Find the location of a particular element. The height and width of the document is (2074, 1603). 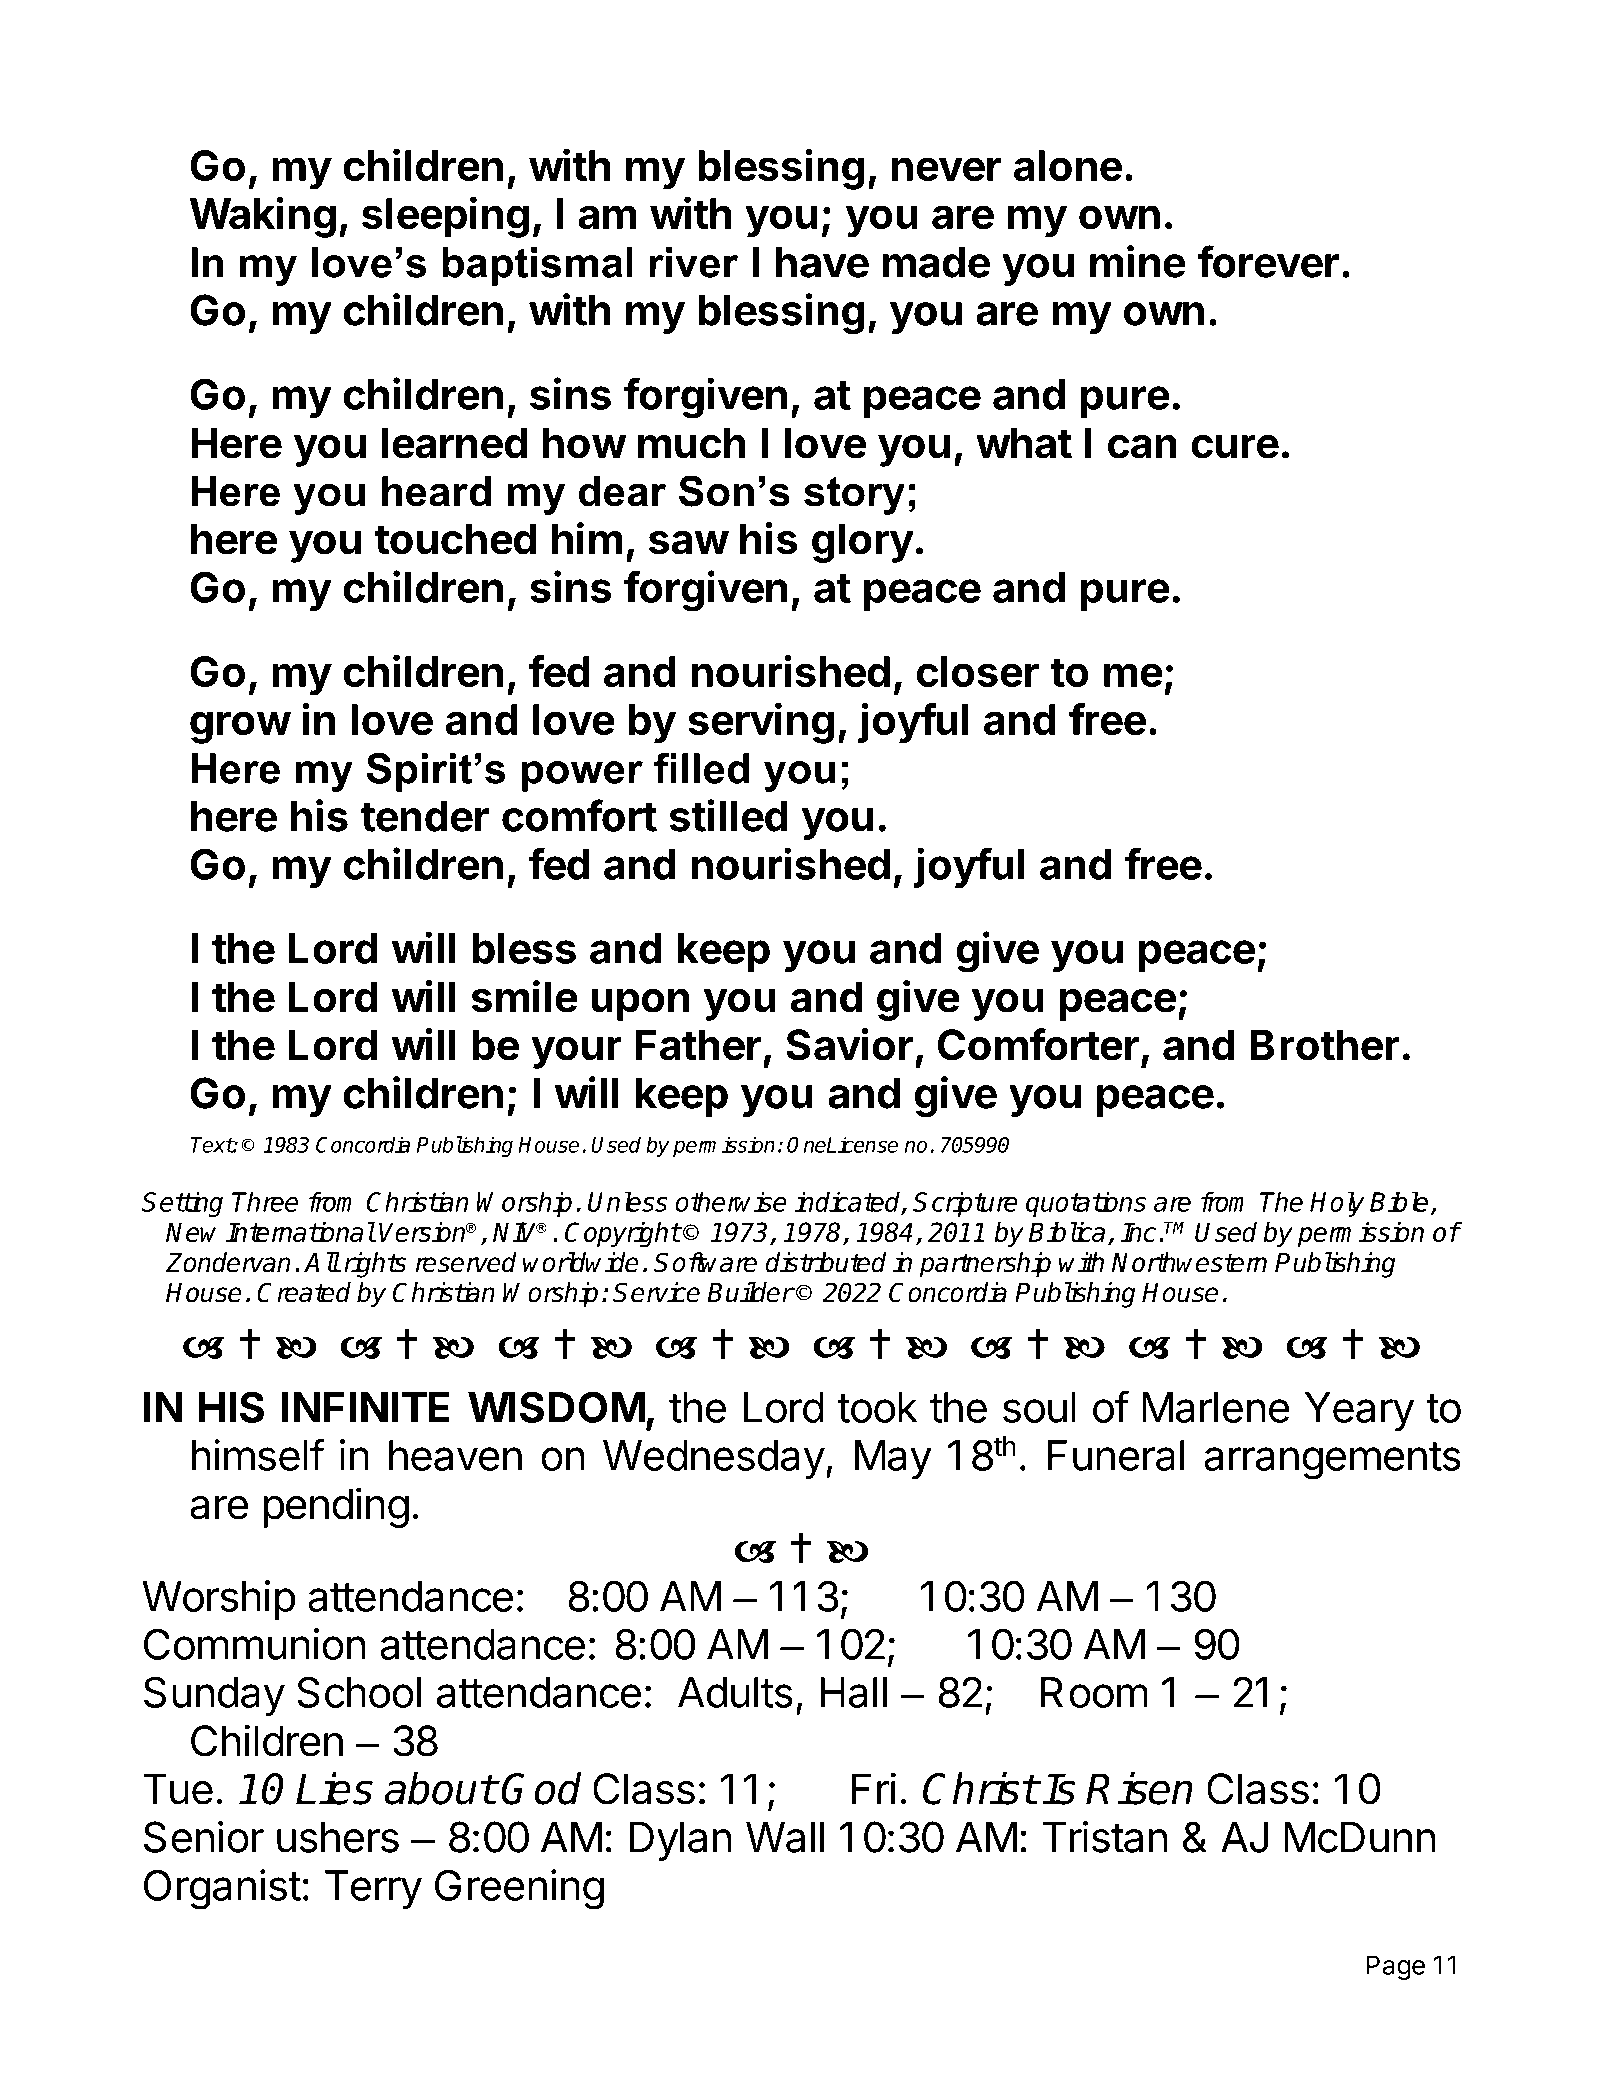

forever is located at coordinates (1268, 261).
